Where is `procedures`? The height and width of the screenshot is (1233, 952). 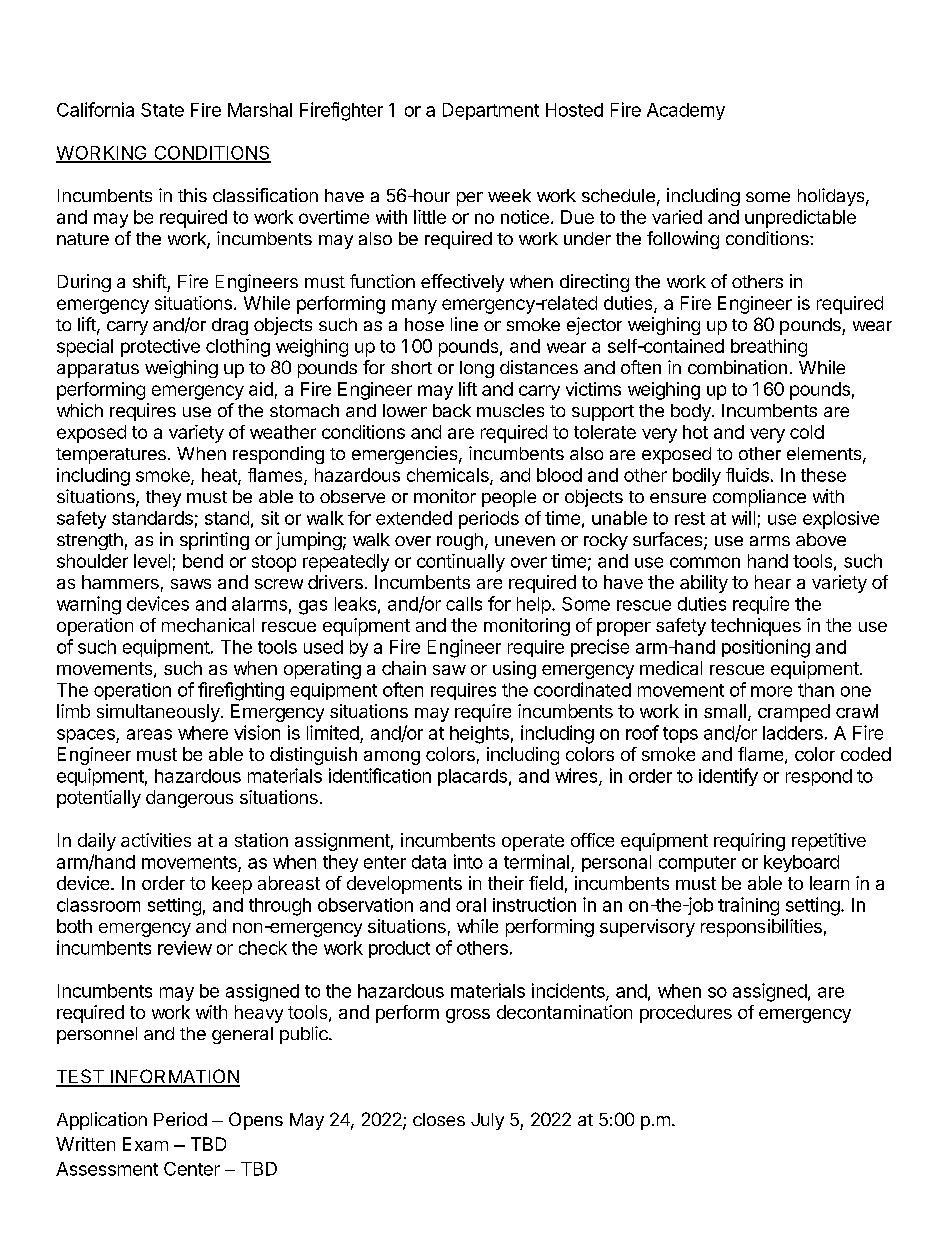 procedures is located at coordinates (686, 1014).
